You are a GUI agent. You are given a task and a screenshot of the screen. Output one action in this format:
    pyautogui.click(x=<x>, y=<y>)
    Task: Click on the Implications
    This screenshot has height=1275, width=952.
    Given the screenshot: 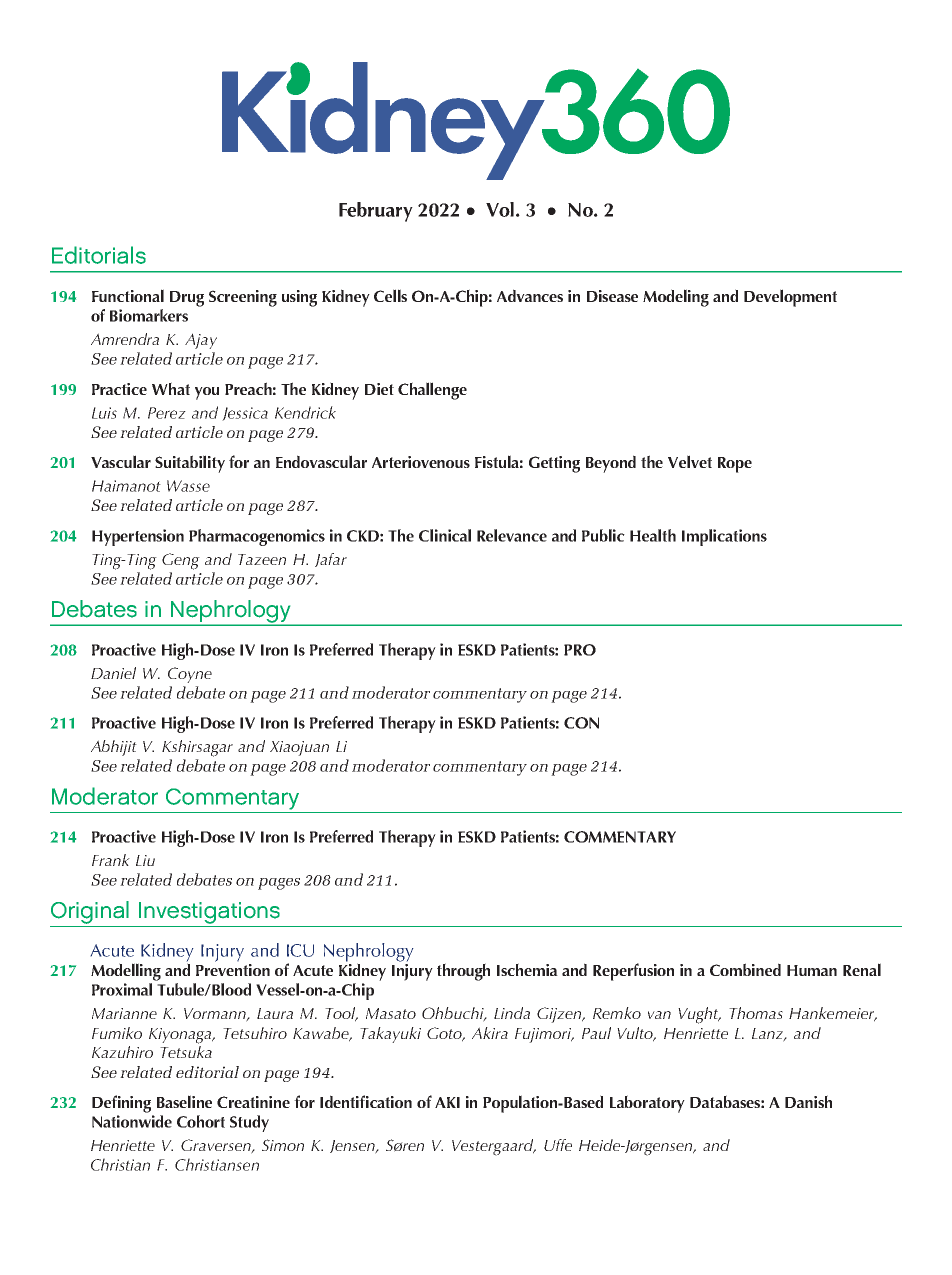 What is the action you would take?
    pyautogui.click(x=724, y=537)
